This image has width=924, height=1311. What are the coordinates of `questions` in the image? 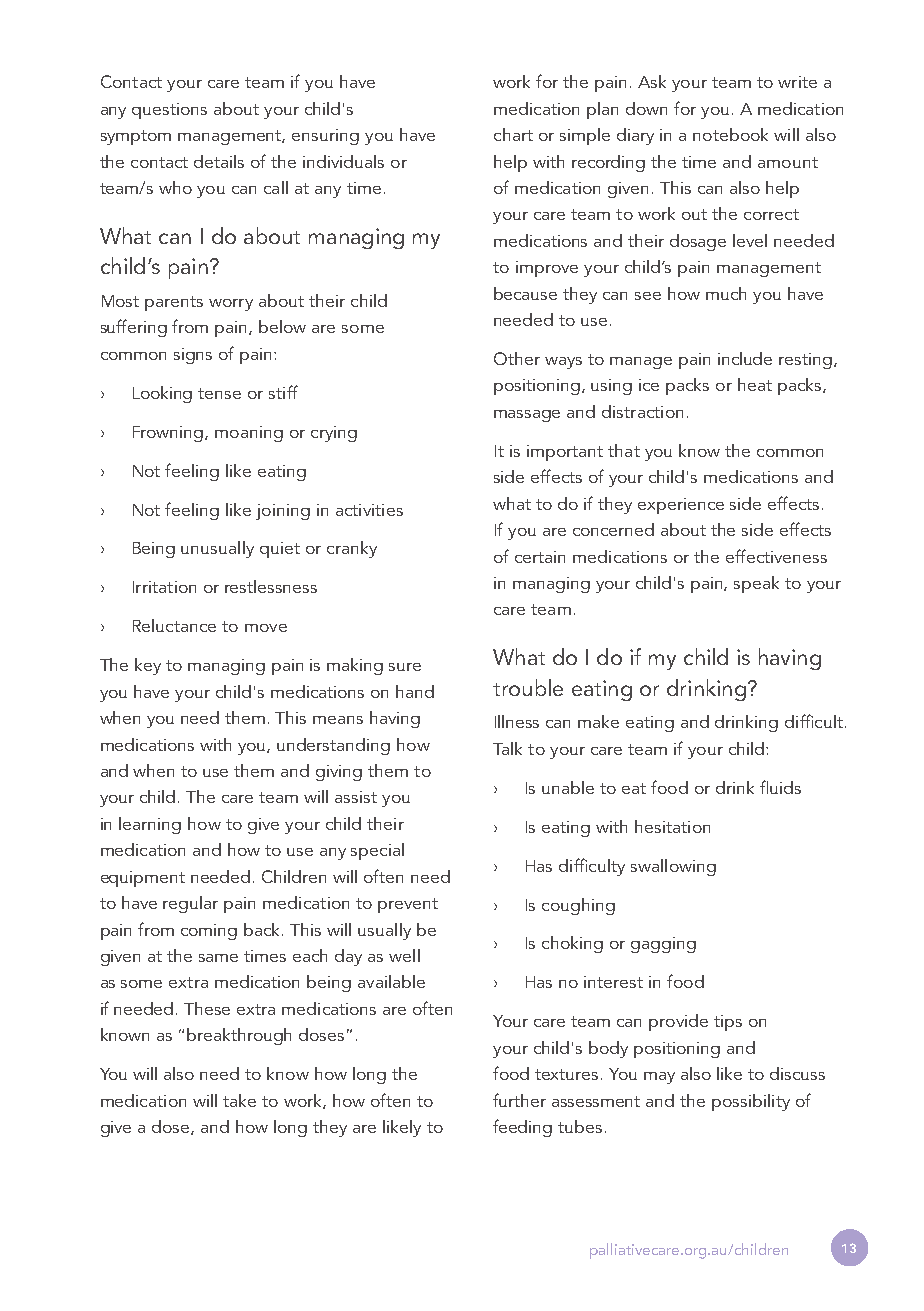 It's located at (169, 111).
